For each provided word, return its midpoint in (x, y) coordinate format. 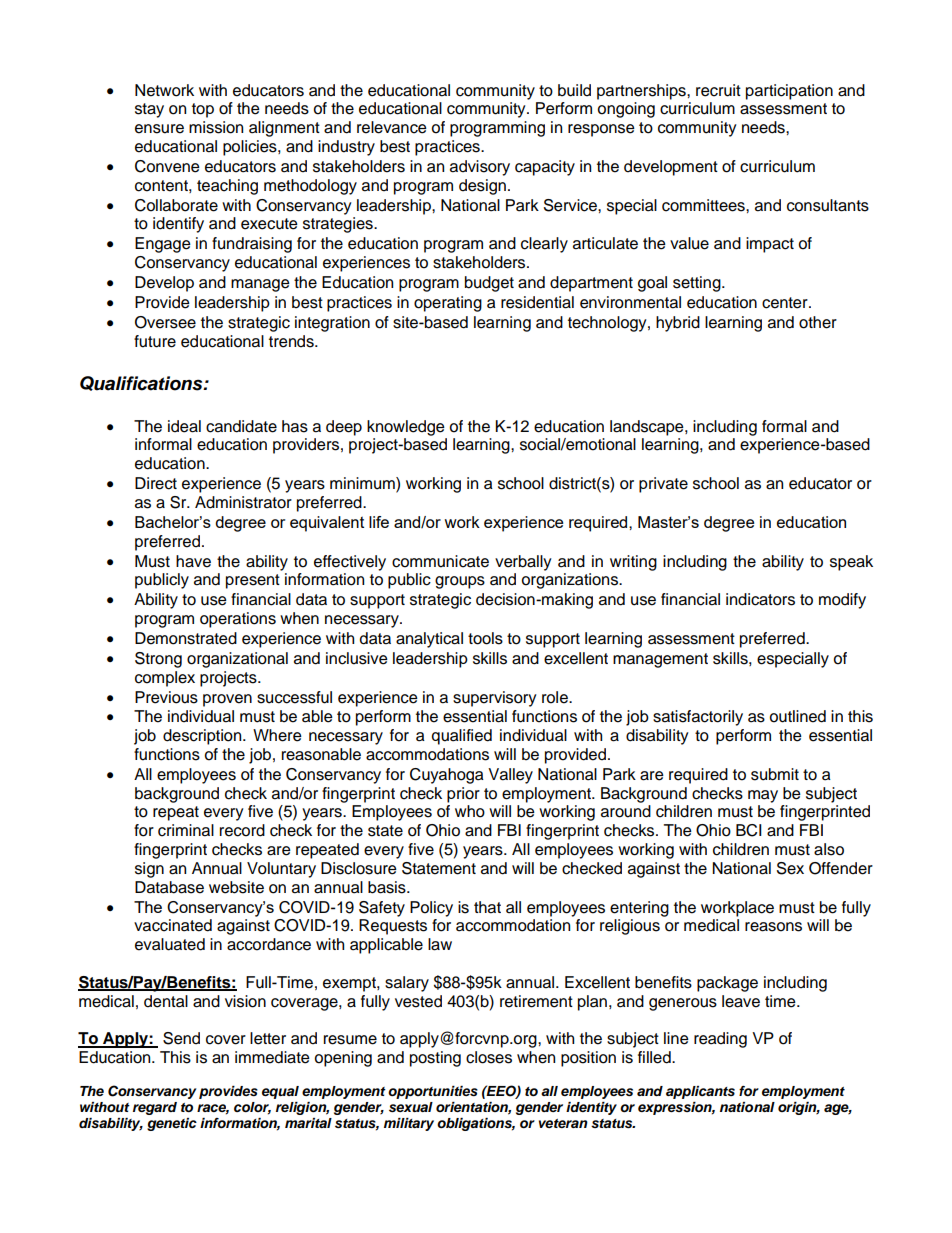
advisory (480, 168)
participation (789, 92)
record (242, 830)
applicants (700, 1092)
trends (292, 341)
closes (489, 1057)
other (818, 322)
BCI (749, 830)
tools (485, 638)
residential (537, 302)
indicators (760, 599)
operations (238, 620)
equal (280, 1092)
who (470, 811)
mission (216, 127)
